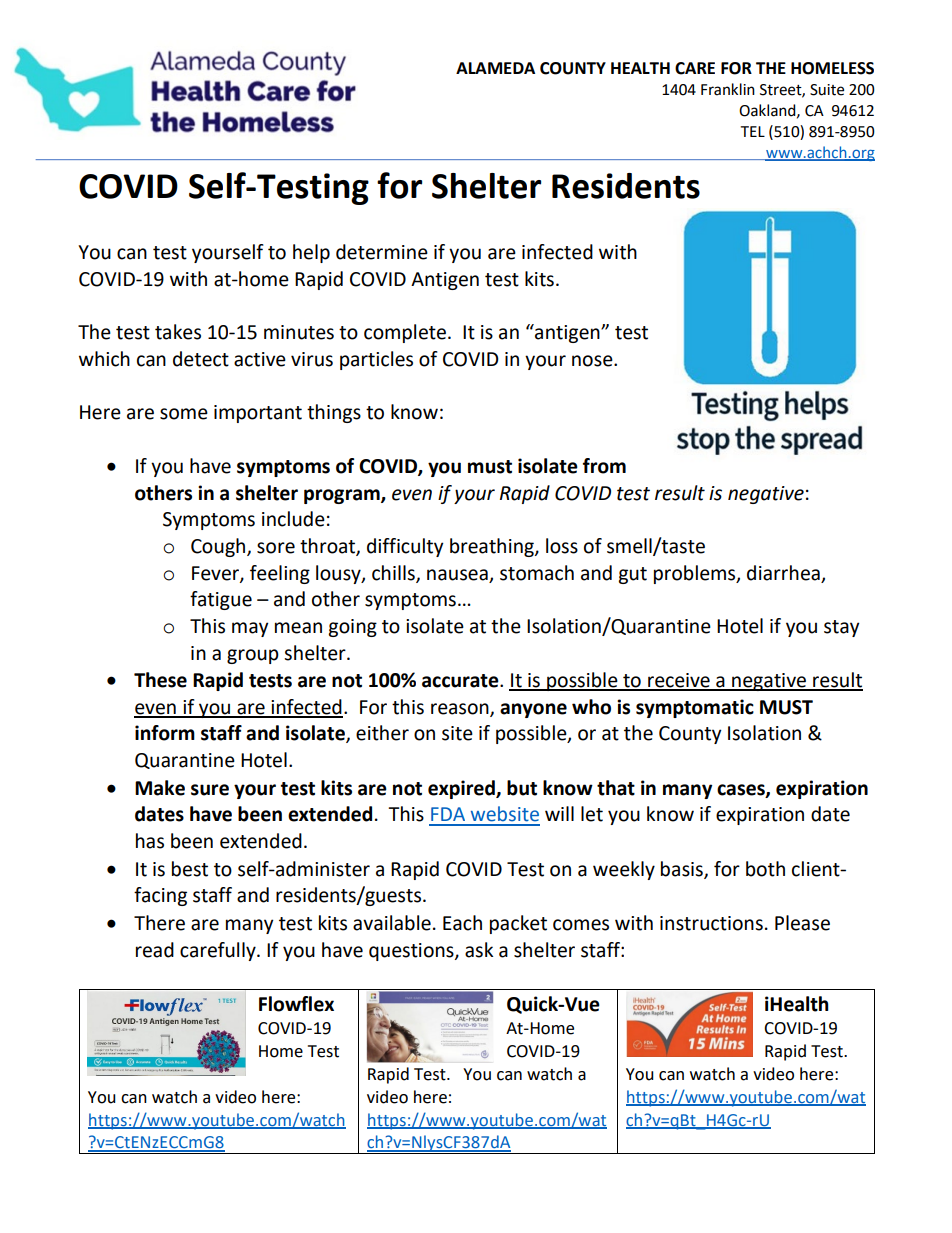  I want to click on breathing, so click(493, 547).
